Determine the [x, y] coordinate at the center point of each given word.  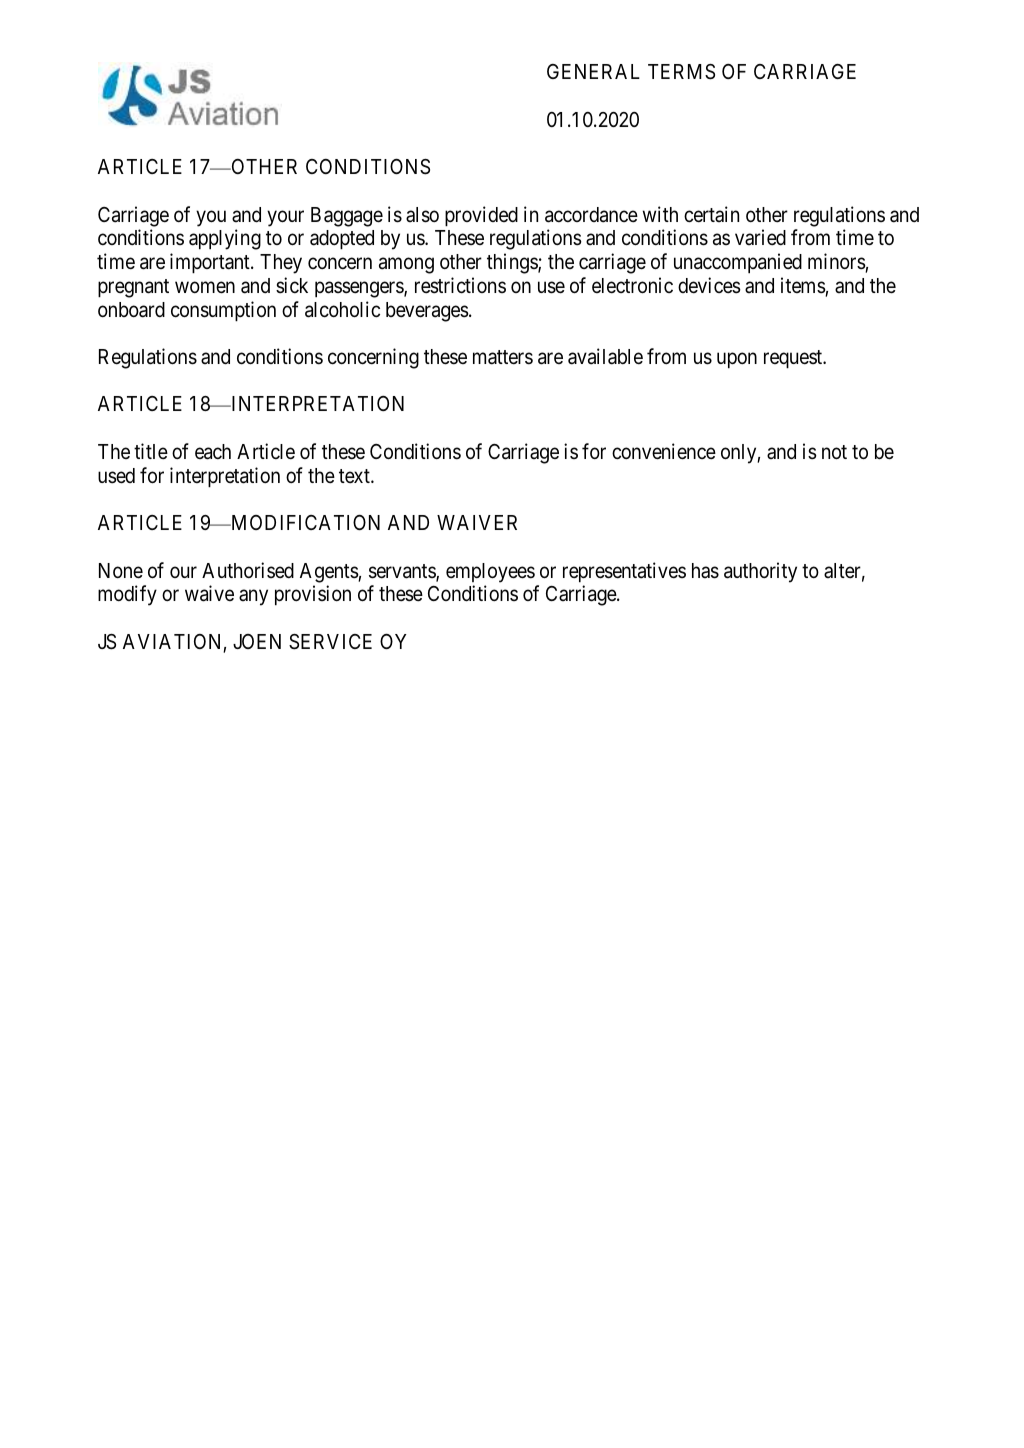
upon [737, 361]
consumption [223, 311]
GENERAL [593, 71]
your [285, 218]
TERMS [681, 72]
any [253, 598]
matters [503, 357]
